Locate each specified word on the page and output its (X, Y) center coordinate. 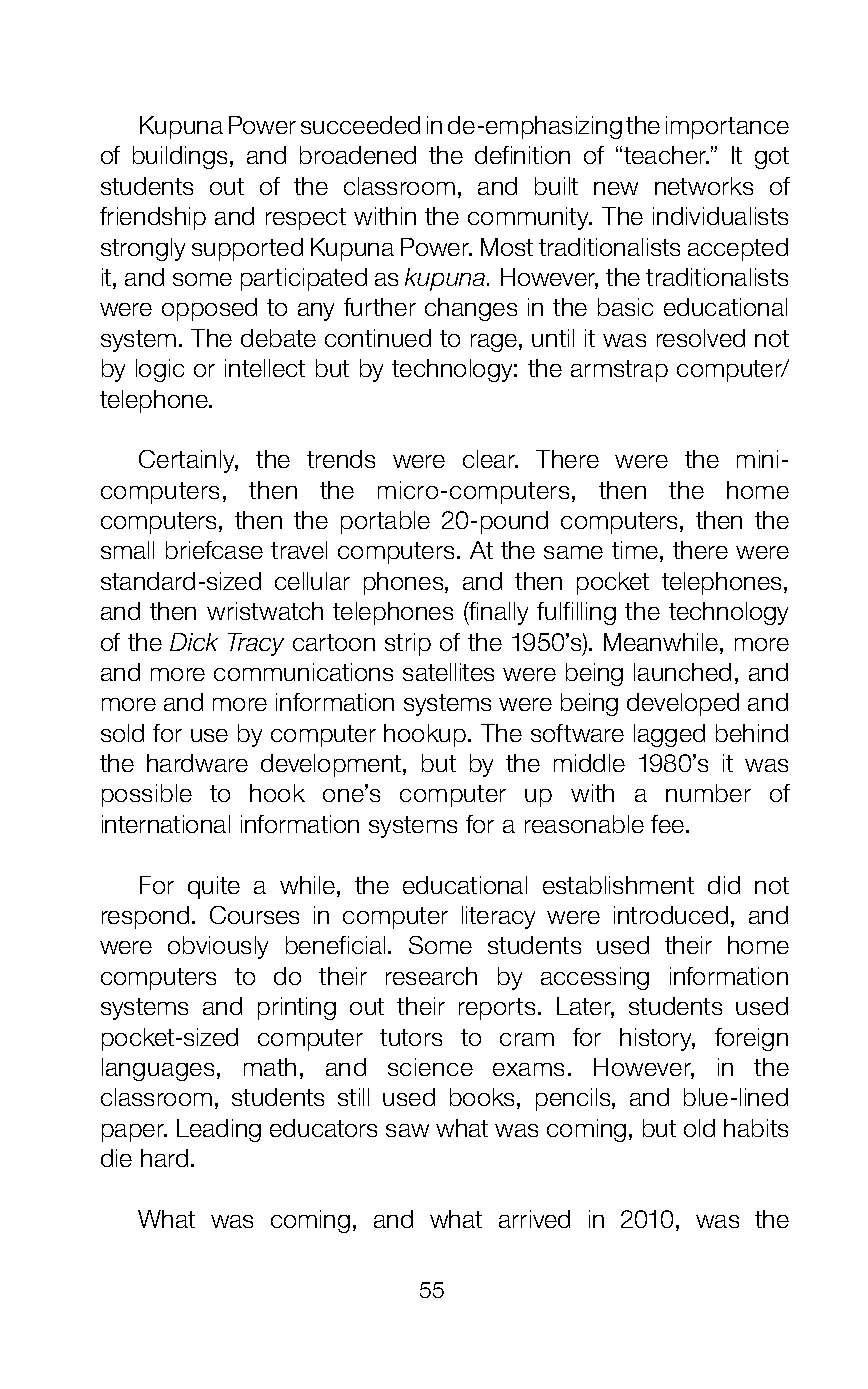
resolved (701, 338)
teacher (666, 155)
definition (522, 155)
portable (385, 522)
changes (471, 309)
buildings (180, 157)
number (708, 793)
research (431, 976)
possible (147, 795)
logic (160, 370)
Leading (219, 1130)
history (657, 1039)
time (635, 550)
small (127, 550)
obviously (218, 947)
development (332, 765)
